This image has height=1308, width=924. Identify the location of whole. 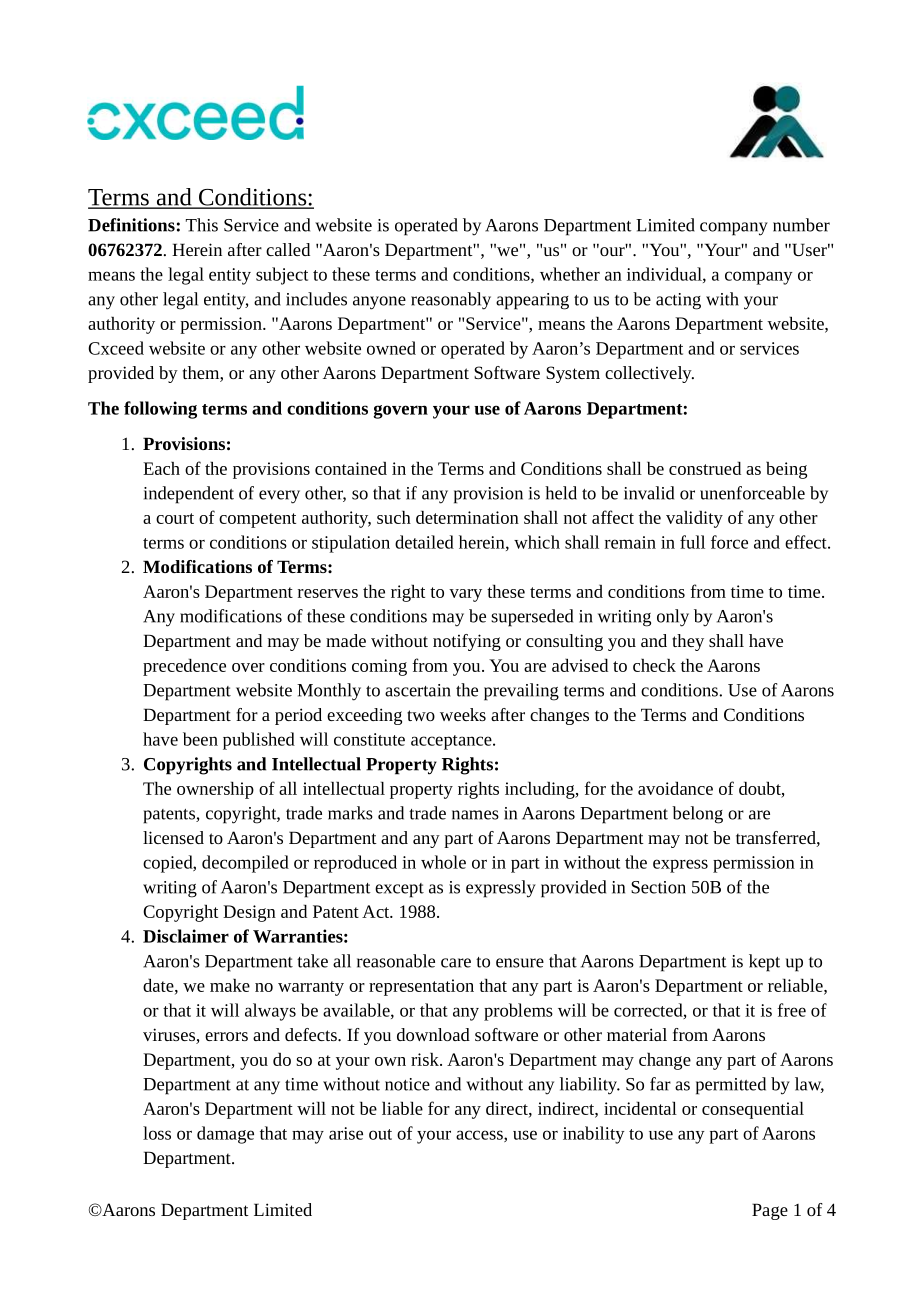
(443, 862).
